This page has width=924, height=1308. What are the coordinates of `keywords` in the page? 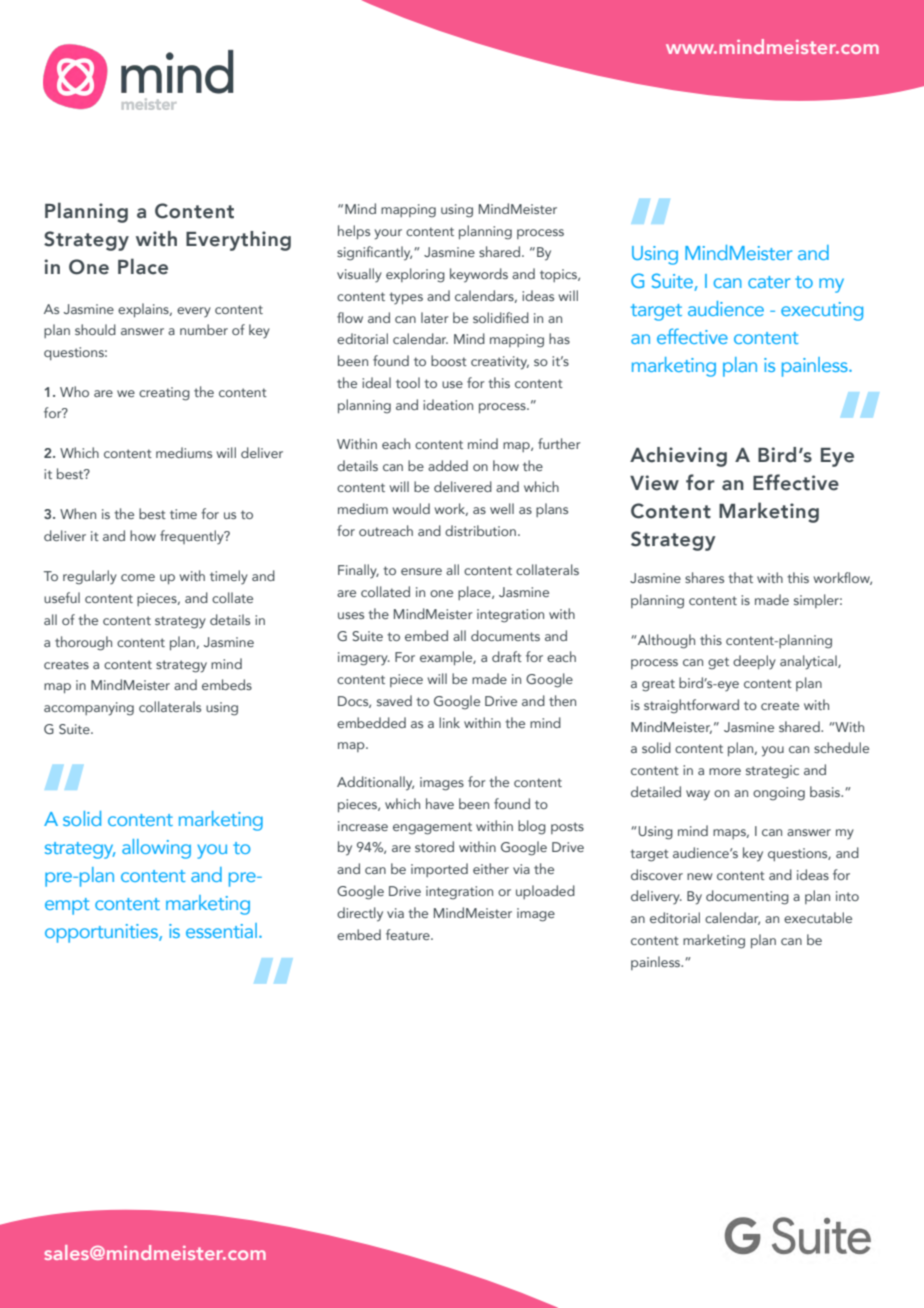 It's located at (479, 275).
